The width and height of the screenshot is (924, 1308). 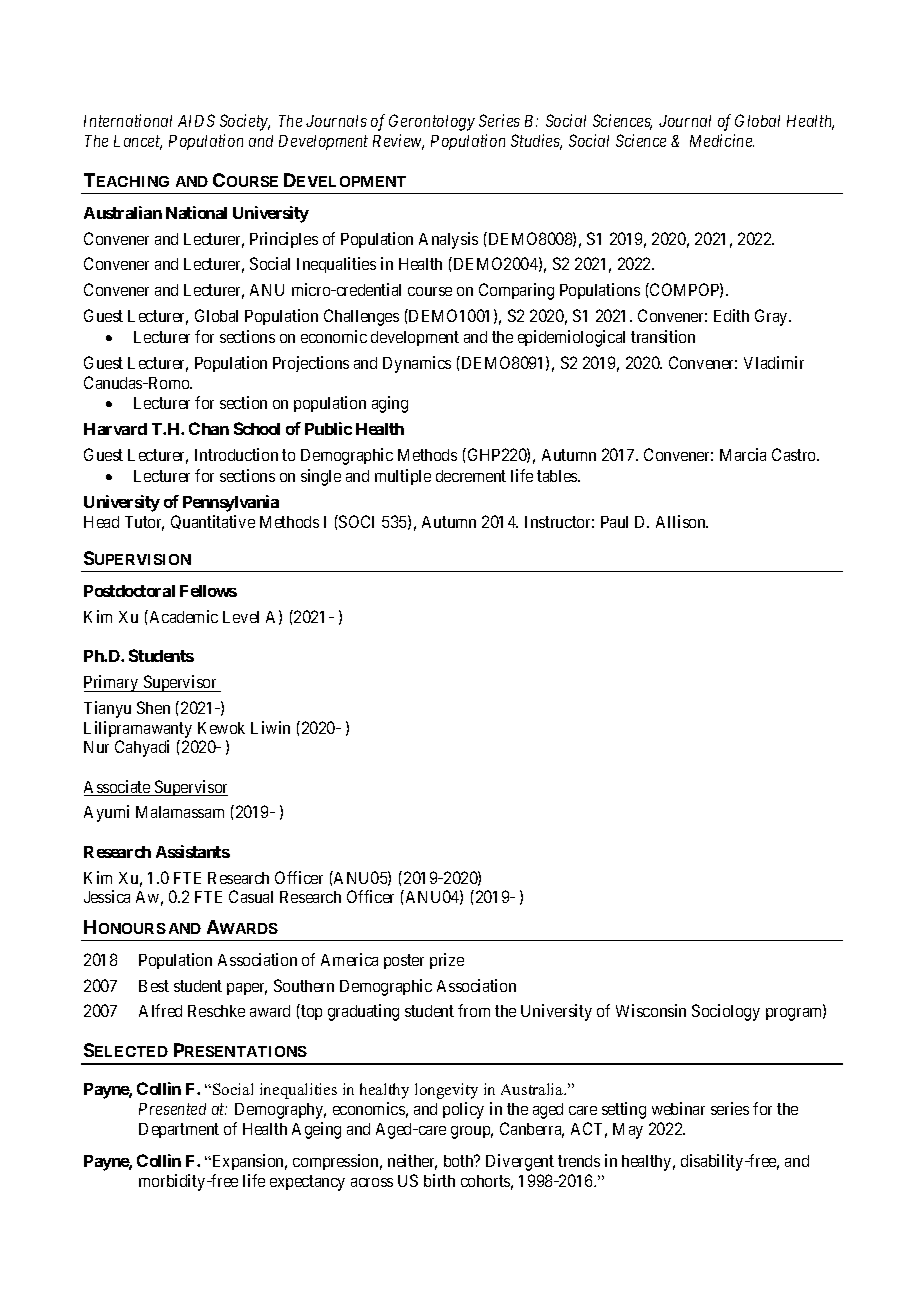 I want to click on Paul, so click(x=614, y=522).
